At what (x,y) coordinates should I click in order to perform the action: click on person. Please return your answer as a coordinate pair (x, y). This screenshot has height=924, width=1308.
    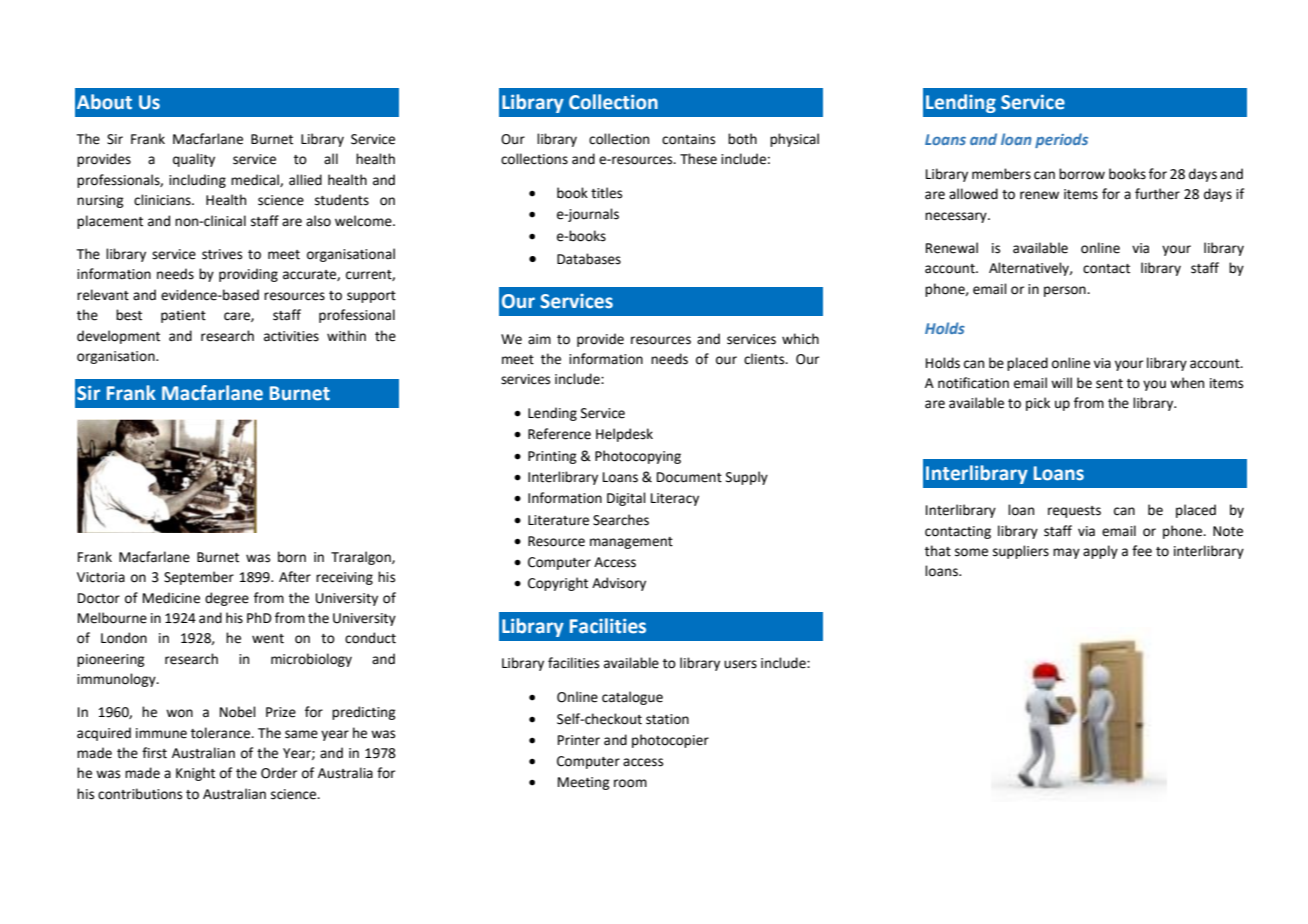
    Looking at the image, I should click on (1066, 291).
